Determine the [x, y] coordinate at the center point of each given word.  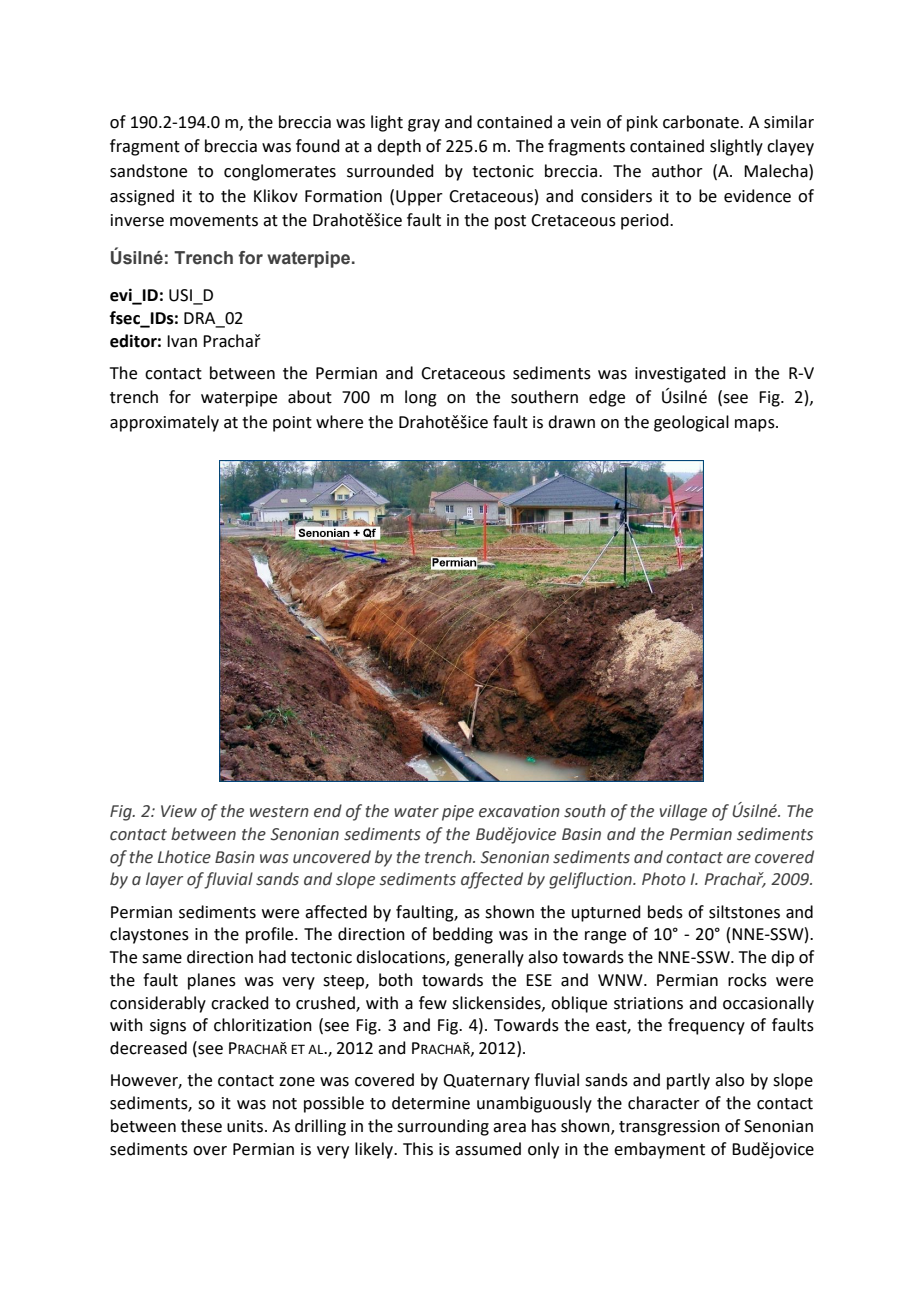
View [179, 811]
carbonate [702, 122]
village [683, 812]
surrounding [443, 1127]
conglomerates [280, 172]
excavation [519, 811]
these [201, 1126]
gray [424, 125]
